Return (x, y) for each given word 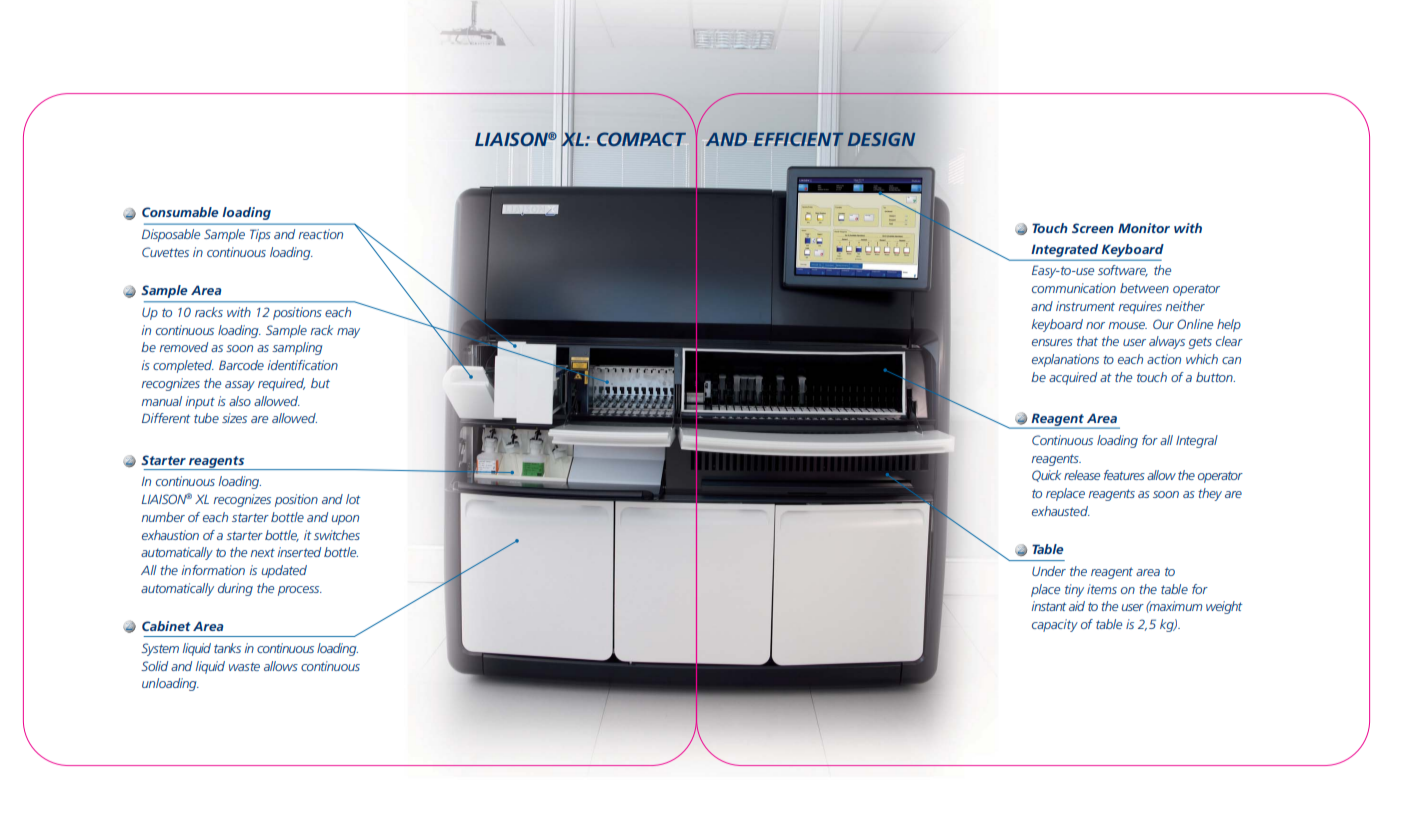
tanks (227, 648)
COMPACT (641, 139)
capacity (1055, 625)
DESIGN (881, 139)
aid (1077, 606)
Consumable (180, 212)
